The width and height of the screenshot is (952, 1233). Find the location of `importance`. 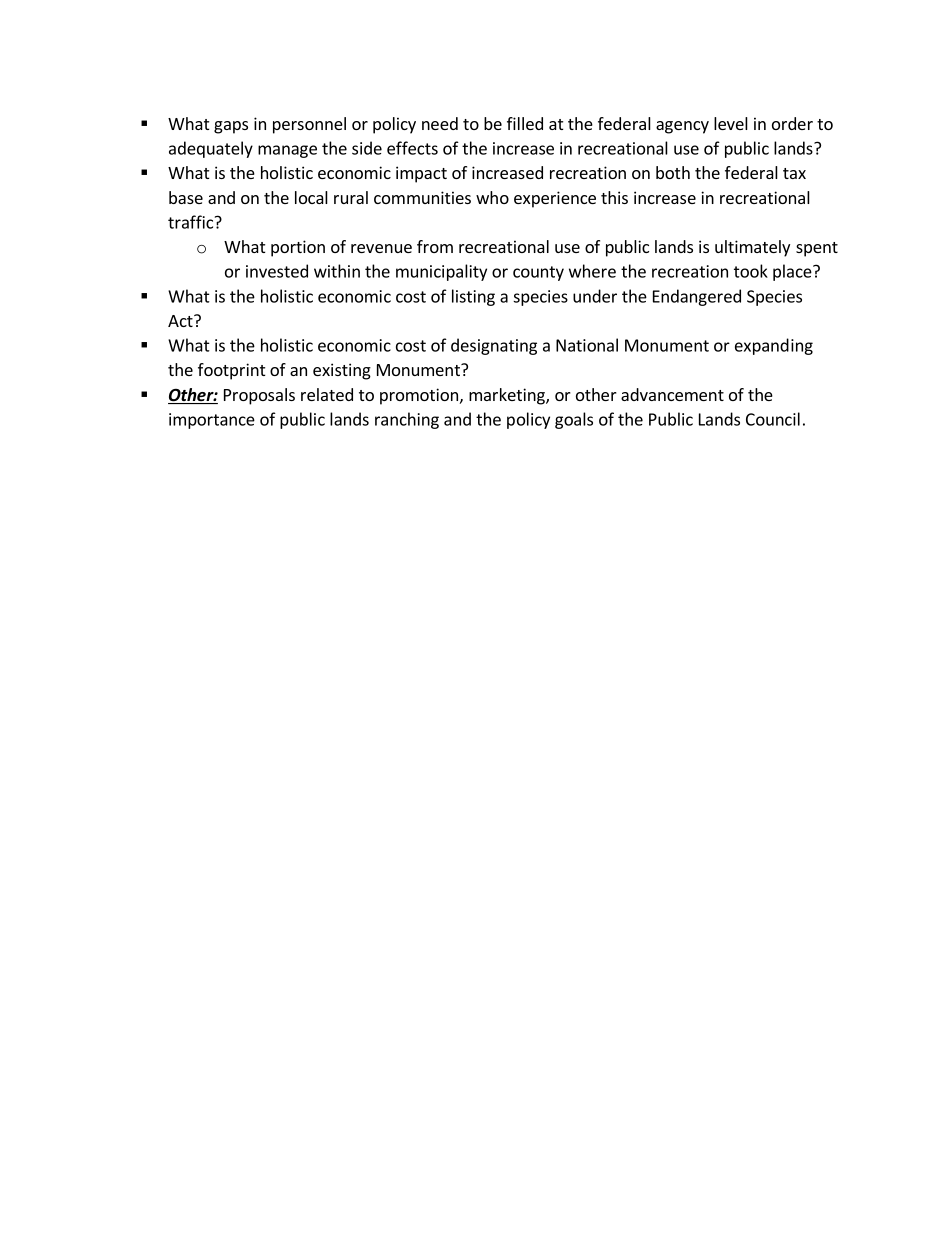

importance is located at coordinates (212, 421).
